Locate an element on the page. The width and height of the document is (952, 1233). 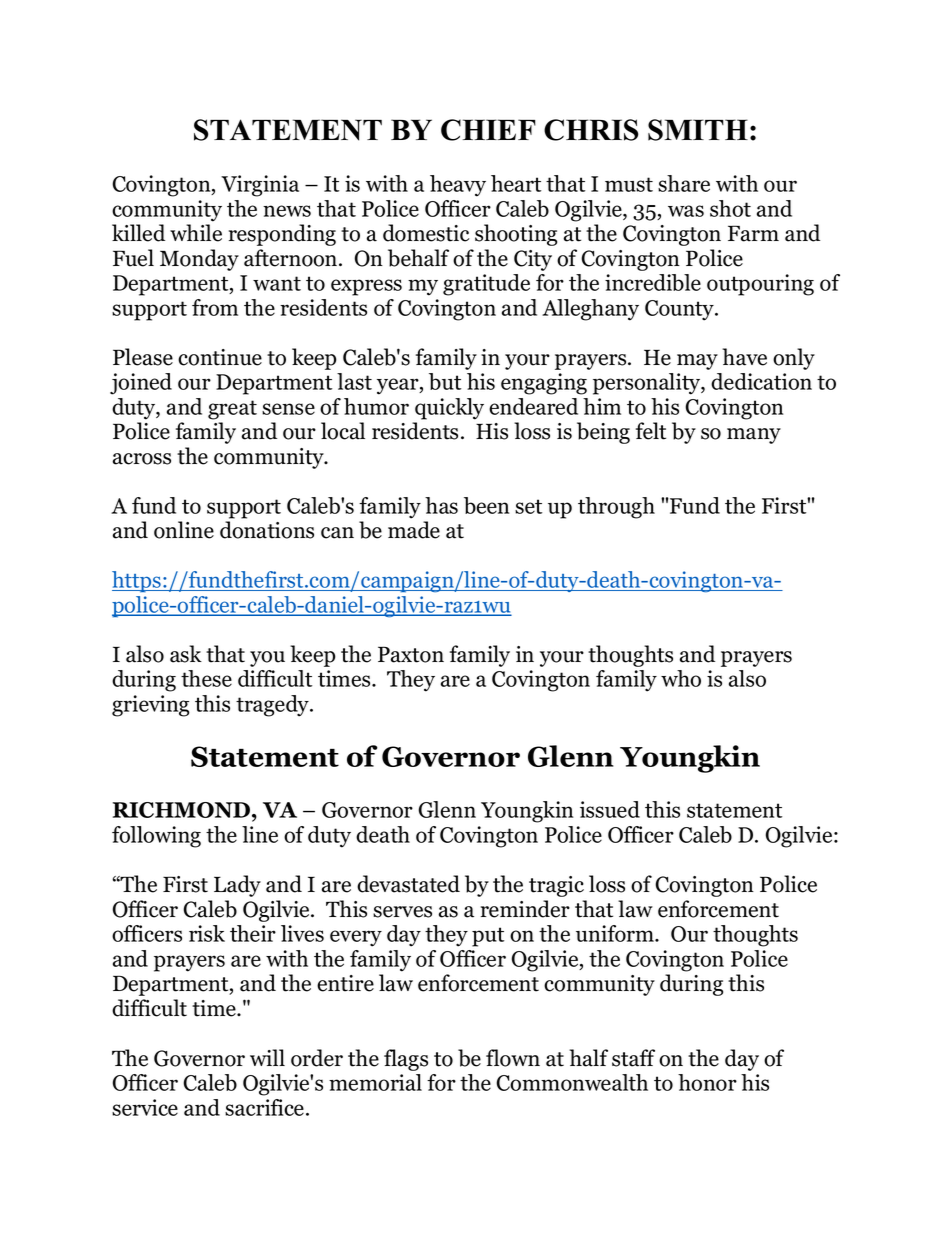
across is located at coordinates (142, 459).
